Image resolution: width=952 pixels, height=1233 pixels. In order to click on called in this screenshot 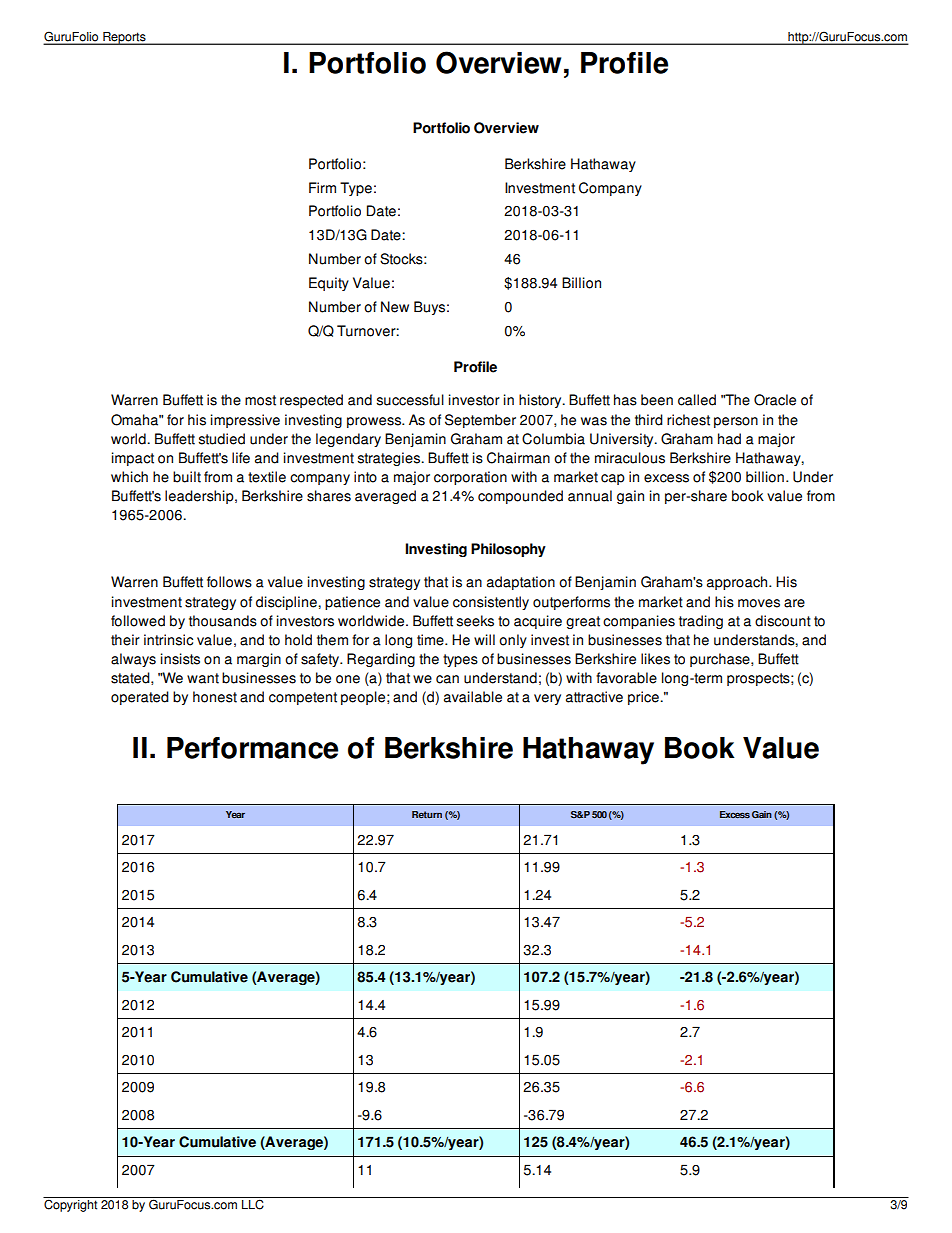, I will do `click(697, 400)`.
